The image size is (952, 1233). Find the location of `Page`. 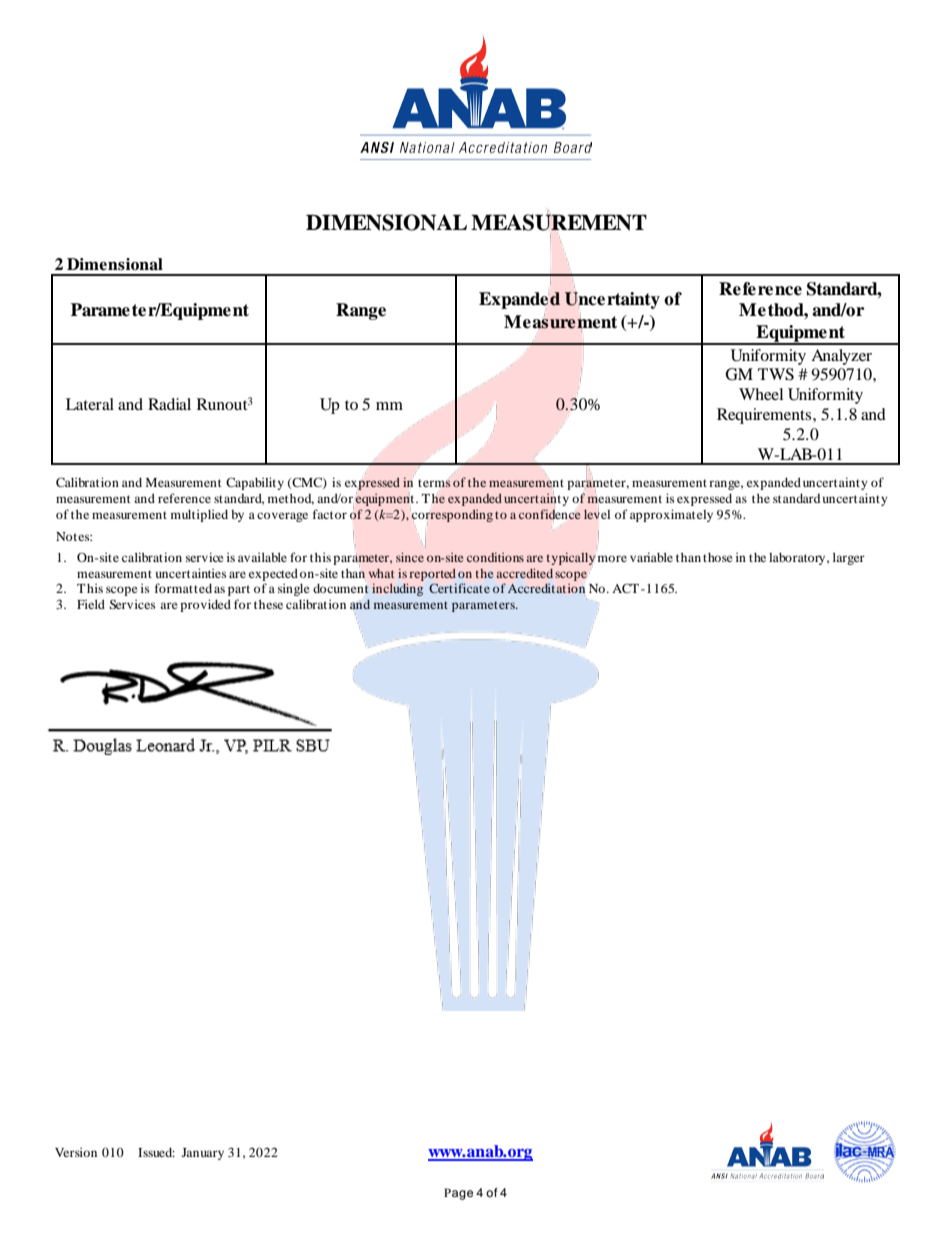

Page is located at coordinates (458, 1194).
